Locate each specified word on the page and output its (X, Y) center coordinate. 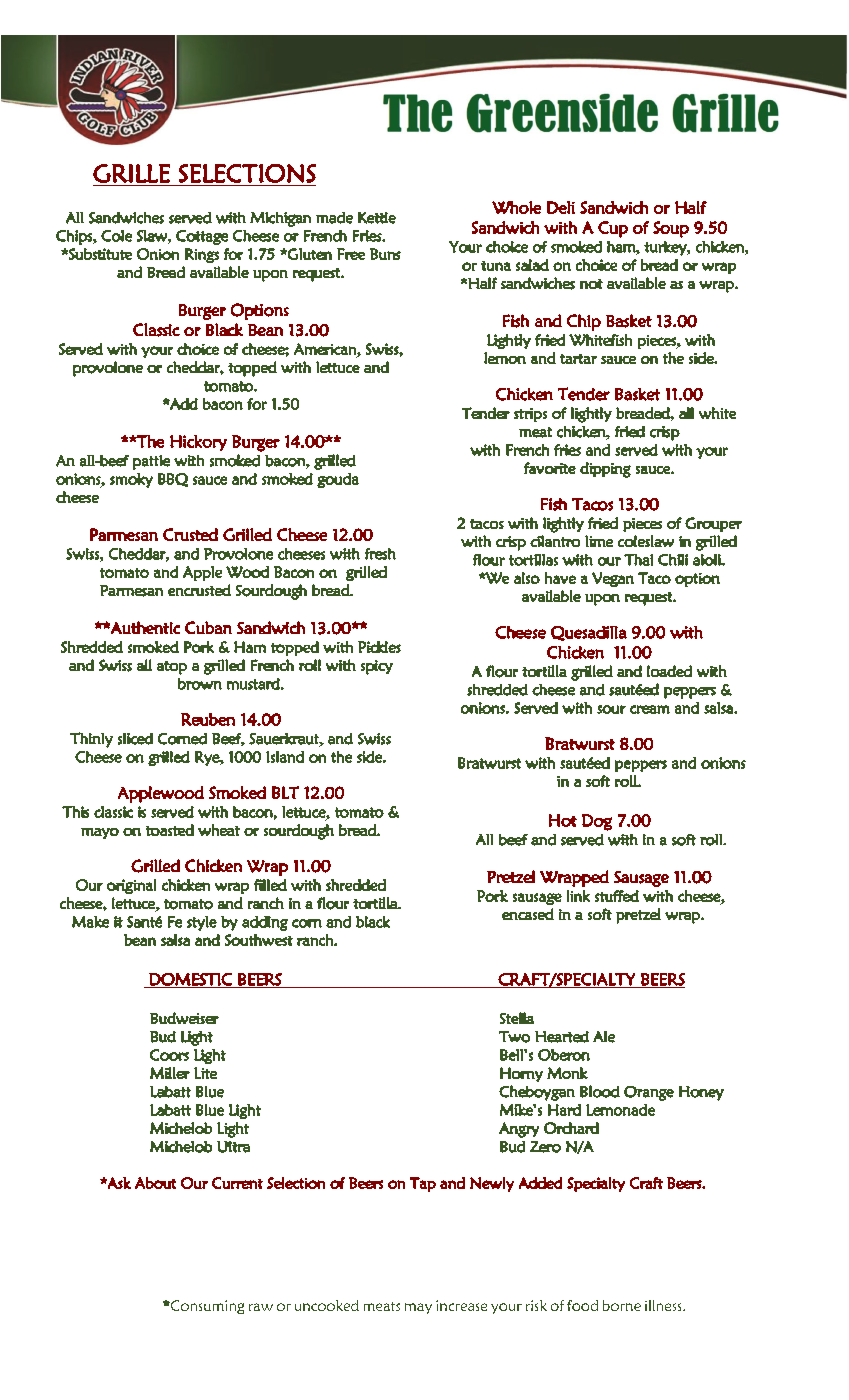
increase (461, 1305)
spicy (377, 667)
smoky (131, 480)
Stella (517, 1018)
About (155, 1183)
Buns (385, 254)
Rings (202, 255)
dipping (605, 470)
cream (650, 709)
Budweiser (184, 1018)
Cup (613, 229)
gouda (338, 480)
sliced (135, 739)
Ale (604, 1037)
